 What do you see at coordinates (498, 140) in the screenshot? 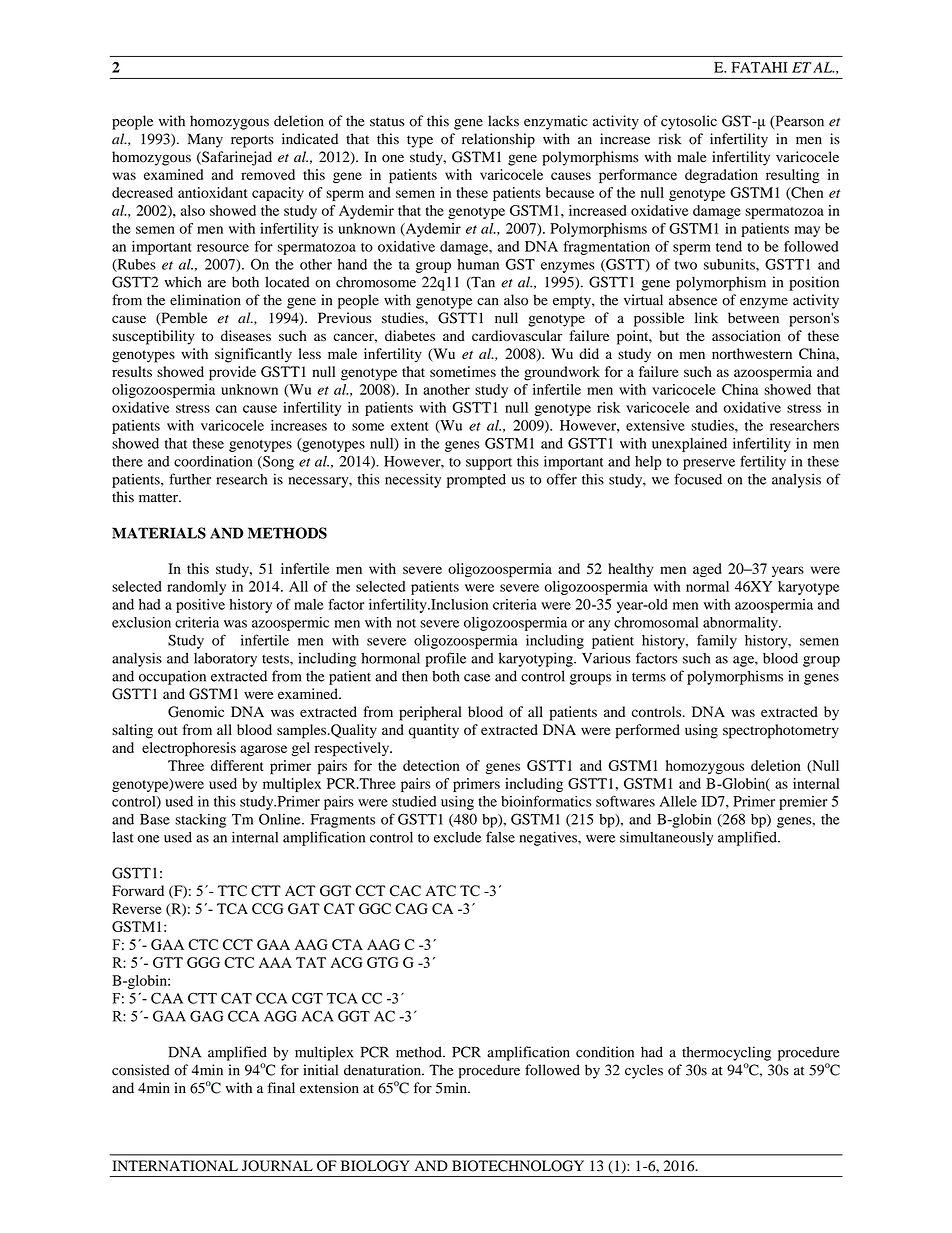
I see `relationship` at bounding box center [498, 140].
